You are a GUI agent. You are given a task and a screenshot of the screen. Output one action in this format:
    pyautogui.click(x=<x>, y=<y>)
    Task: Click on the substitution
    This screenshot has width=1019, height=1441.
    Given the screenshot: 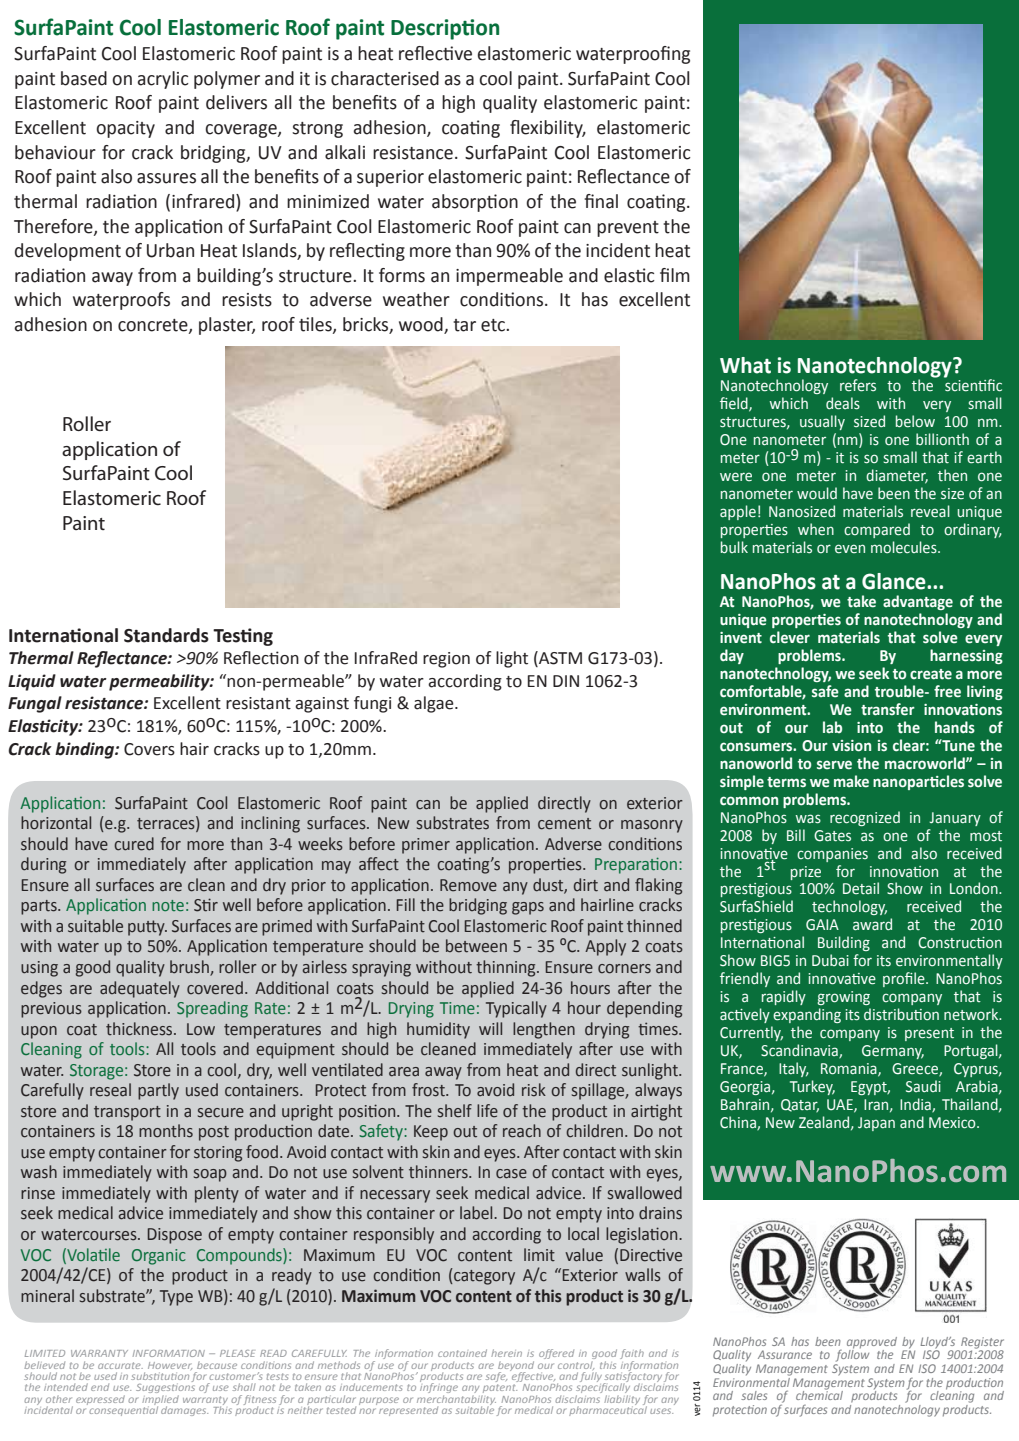 What is the action you would take?
    pyautogui.click(x=160, y=1376)
